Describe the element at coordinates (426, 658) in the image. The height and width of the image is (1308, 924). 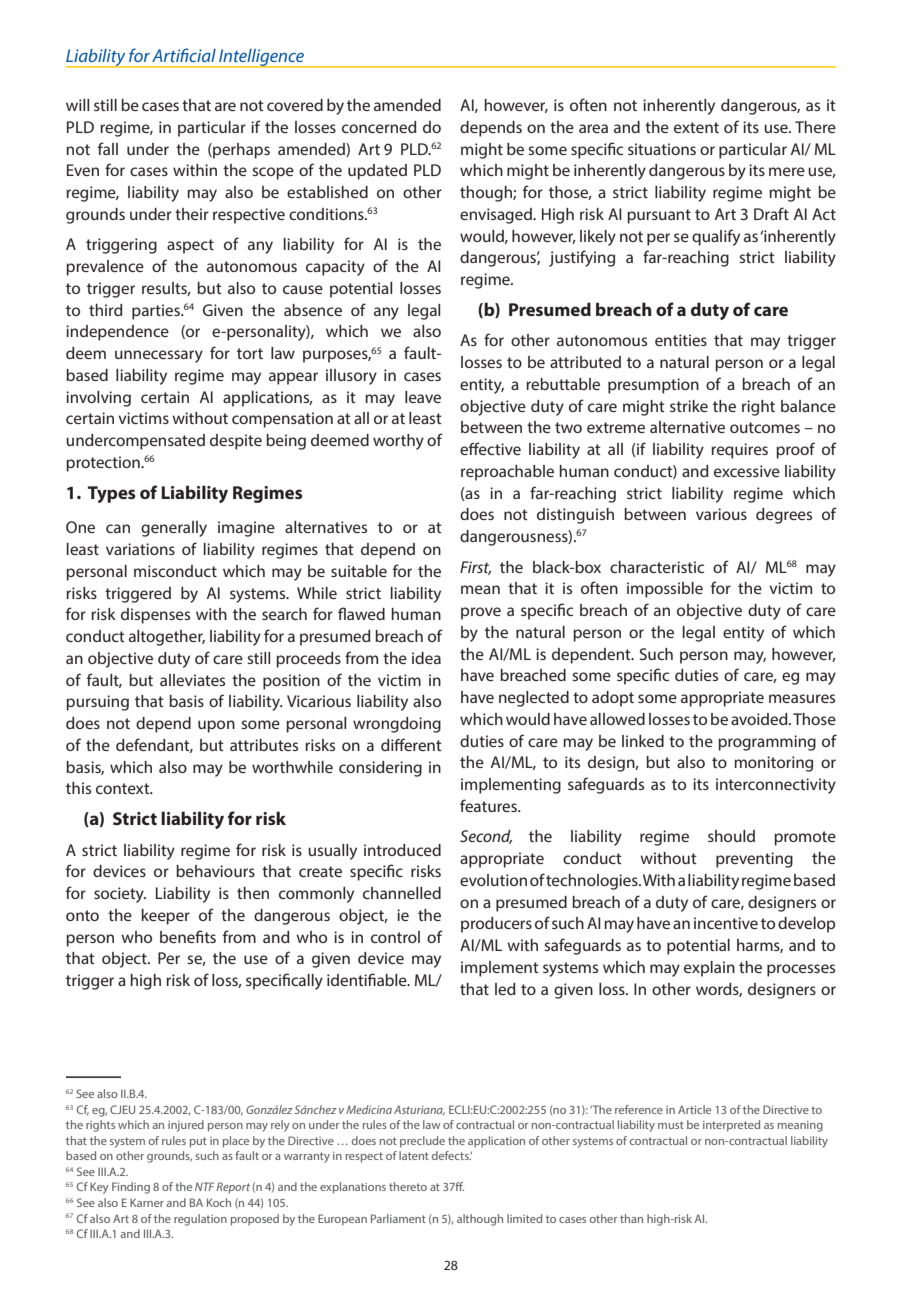
I see `idea` at that location.
